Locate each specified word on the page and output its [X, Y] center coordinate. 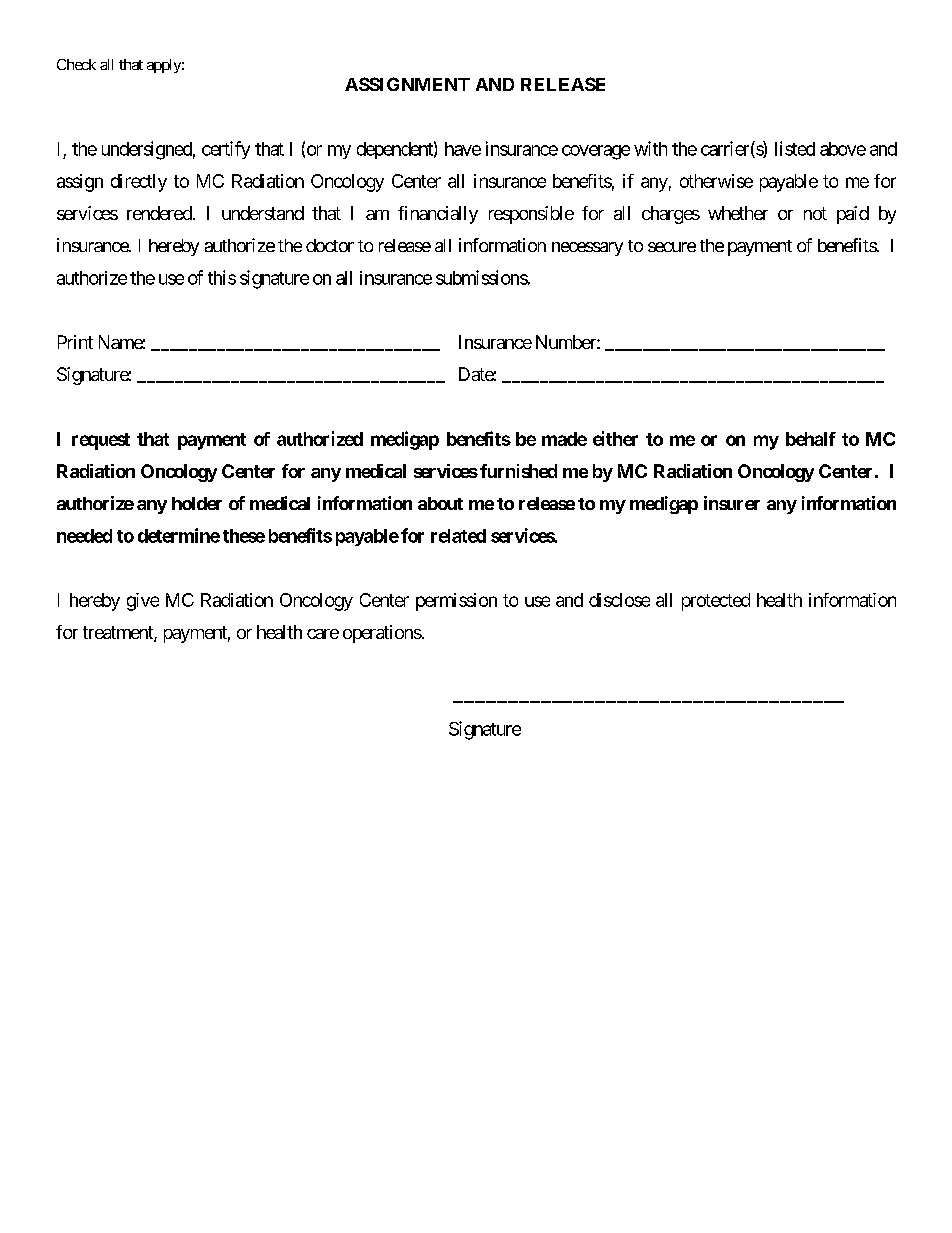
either [615, 438]
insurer [732, 503]
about [440, 503]
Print [75, 342]
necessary [587, 249]
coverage [596, 152]
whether [738, 213]
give [143, 602]
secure [672, 247]
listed [795, 148]
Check [76, 64]
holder [197, 503]
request [101, 441]
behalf [811, 439]
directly [139, 183]
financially [438, 215]
